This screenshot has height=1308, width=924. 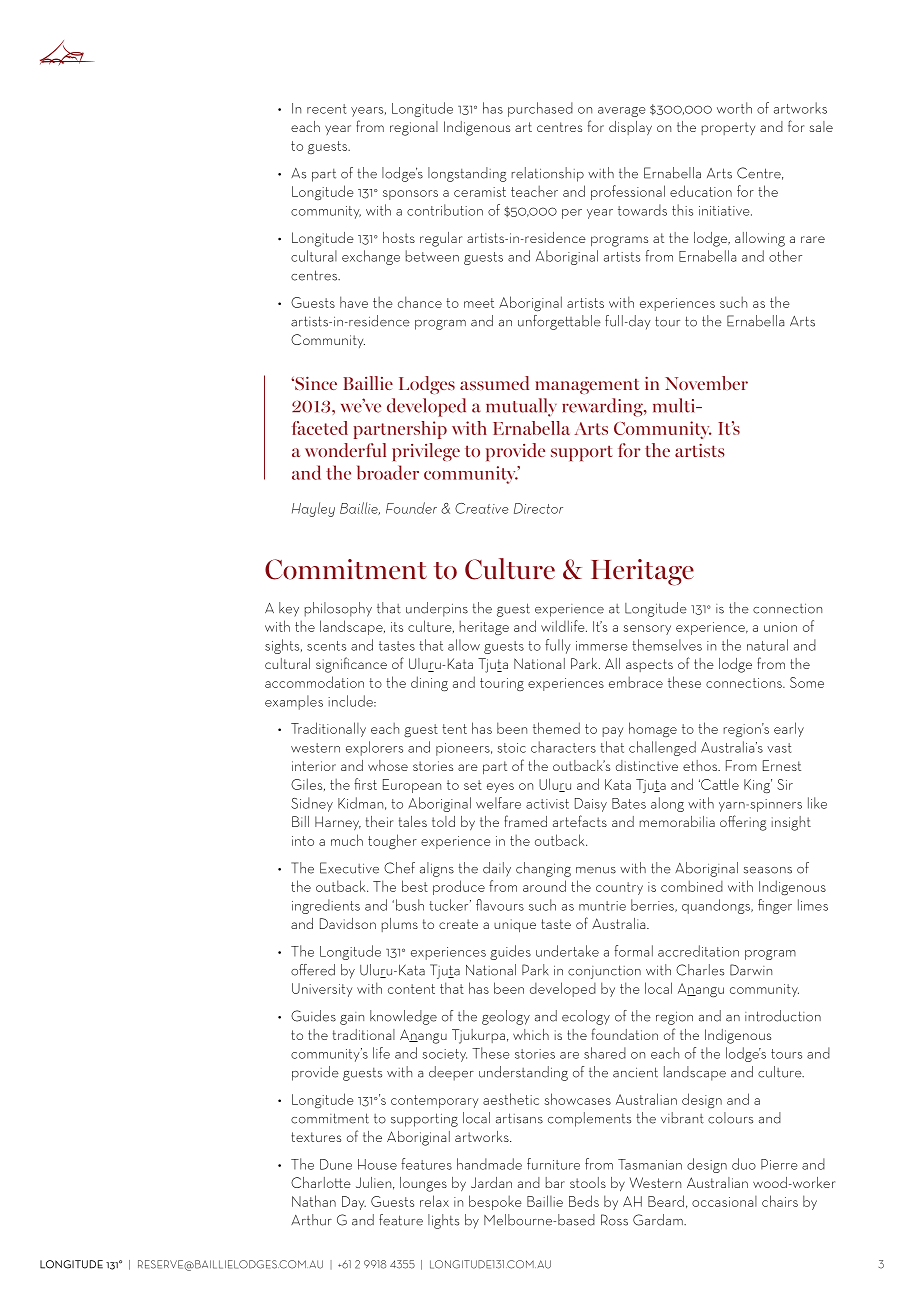 What do you see at coordinates (326, 109) in the screenshot?
I see `recent` at bounding box center [326, 109].
